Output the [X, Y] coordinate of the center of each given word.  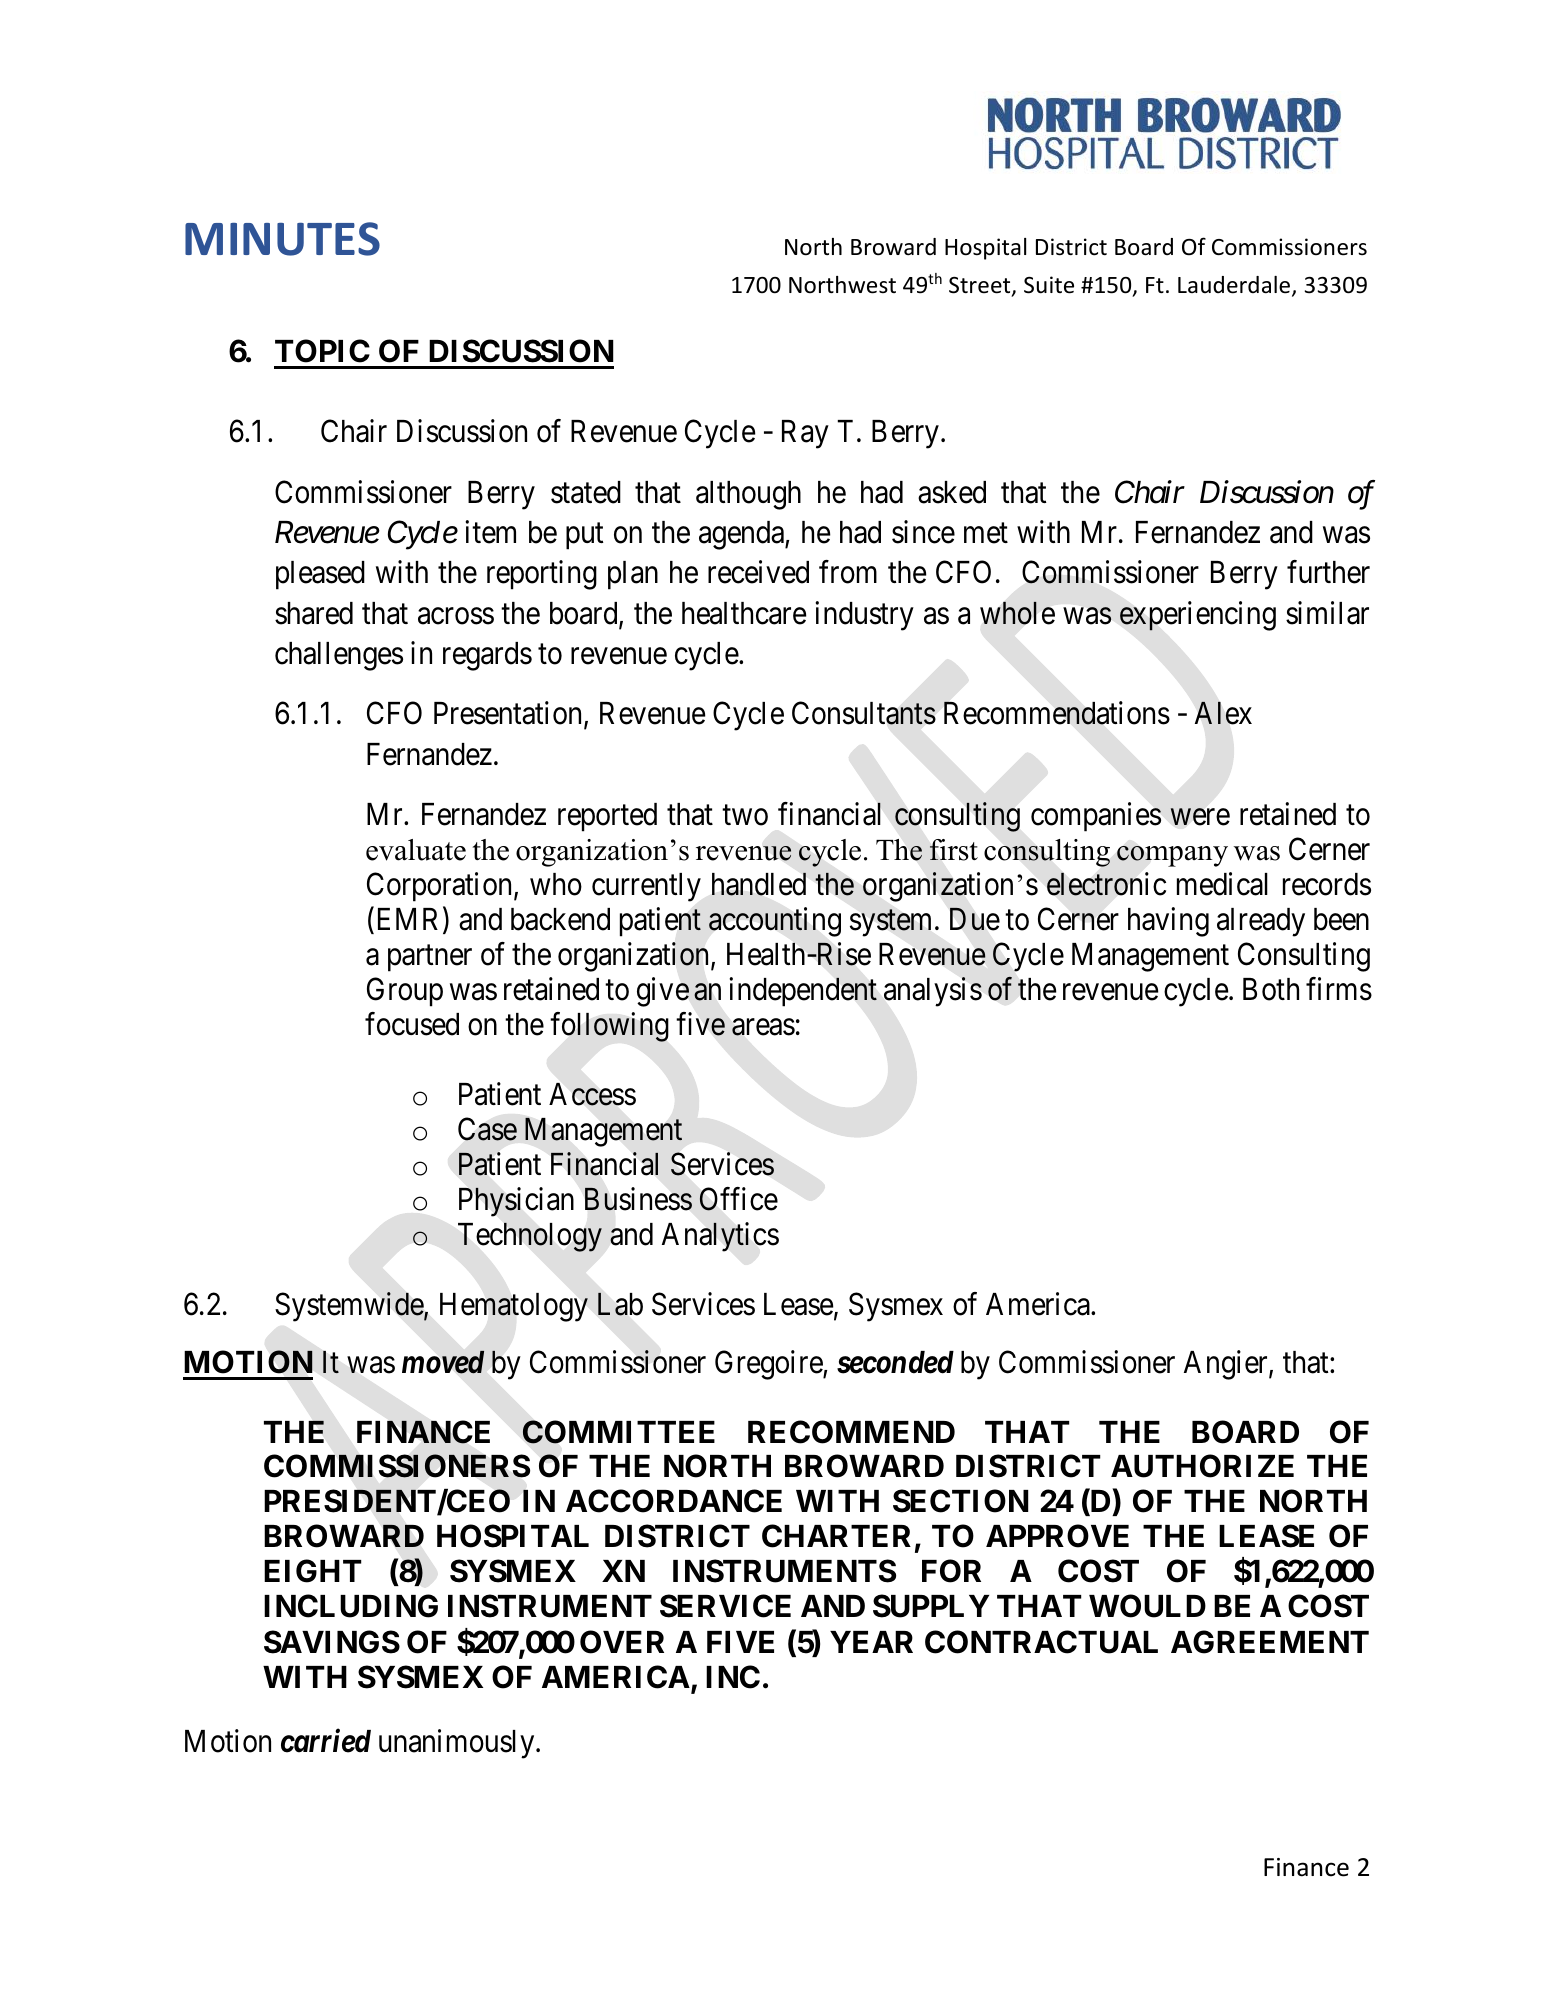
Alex [1223, 713]
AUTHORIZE [1202, 1466]
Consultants [864, 713]
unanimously [458, 1744]
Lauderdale [1235, 286]
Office [738, 1199]
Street [981, 286]
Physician [516, 1202]
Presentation [507, 713]
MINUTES [282, 239]
